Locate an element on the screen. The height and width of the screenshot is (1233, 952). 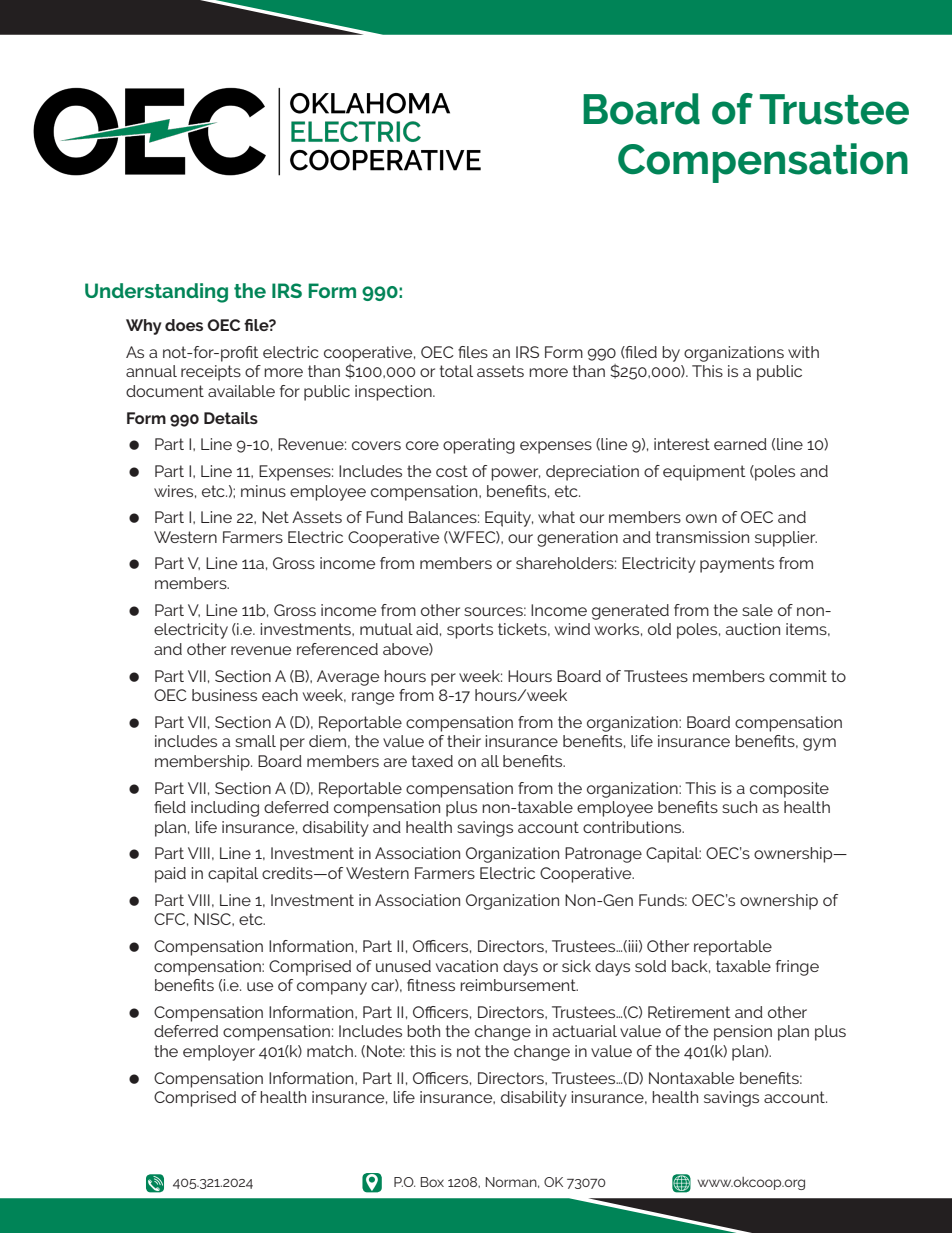
with is located at coordinates (803, 352).
